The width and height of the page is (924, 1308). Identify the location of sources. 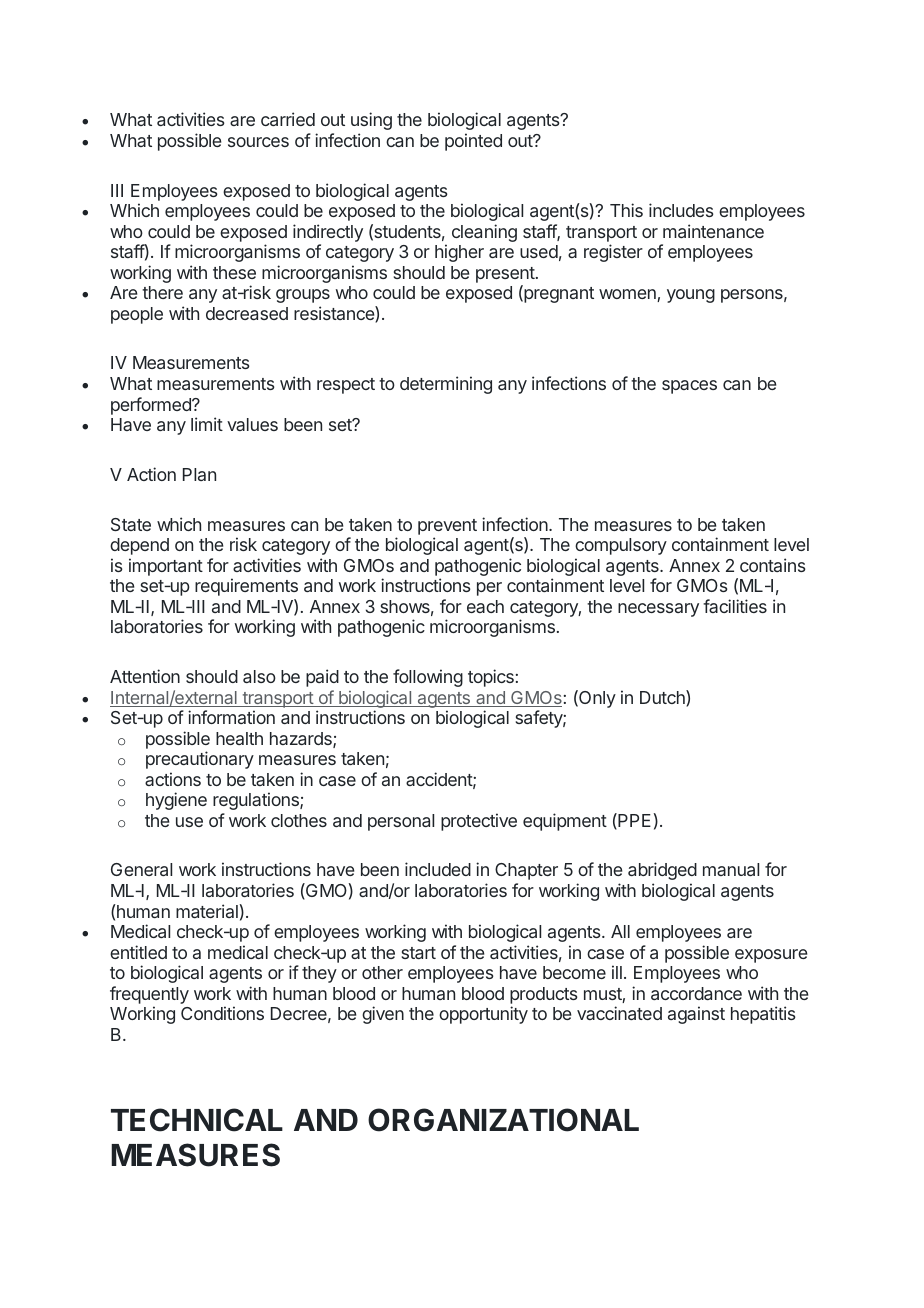
(258, 142).
